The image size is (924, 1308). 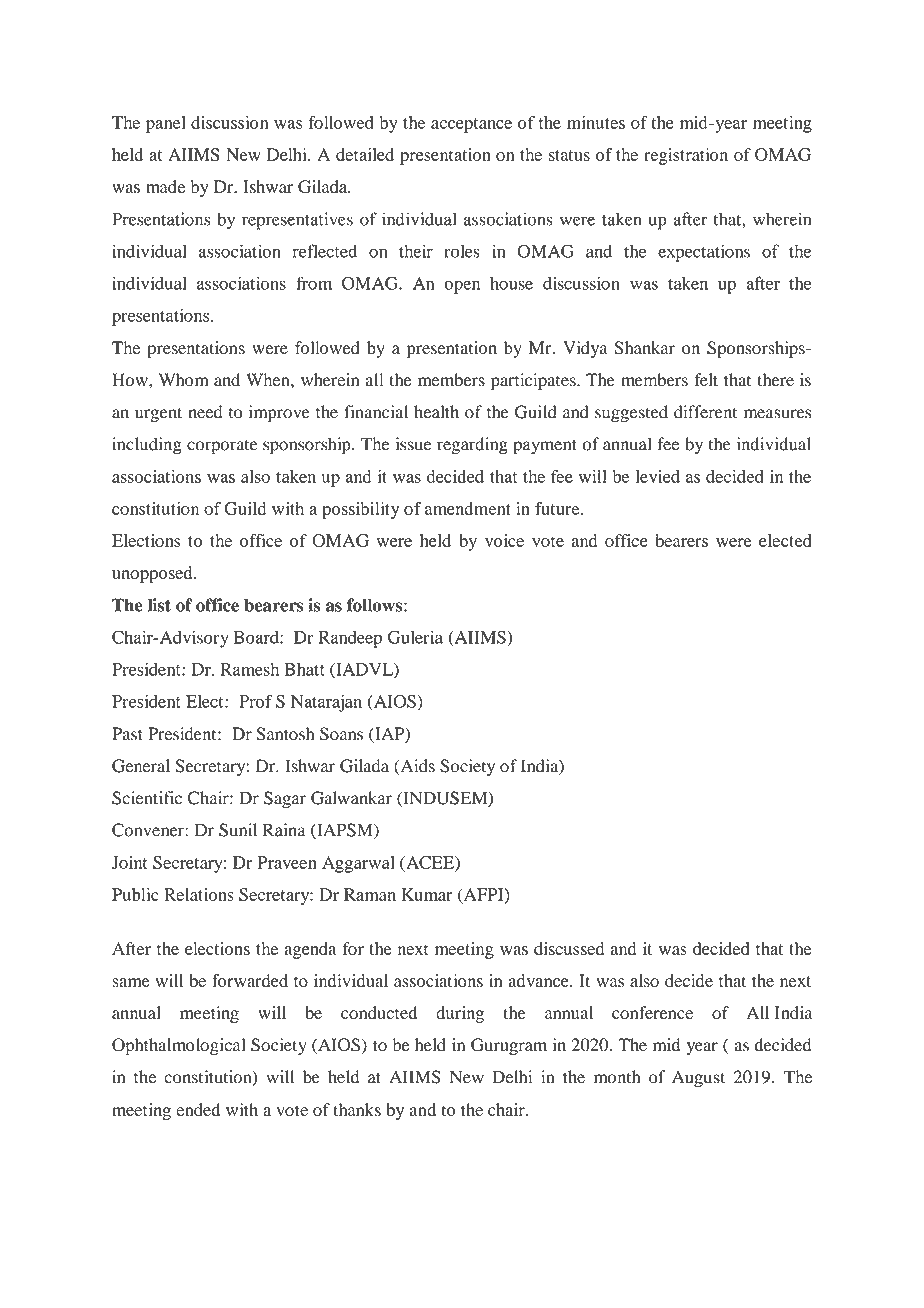 I want to click on levied, so click(x=658, y=476).
